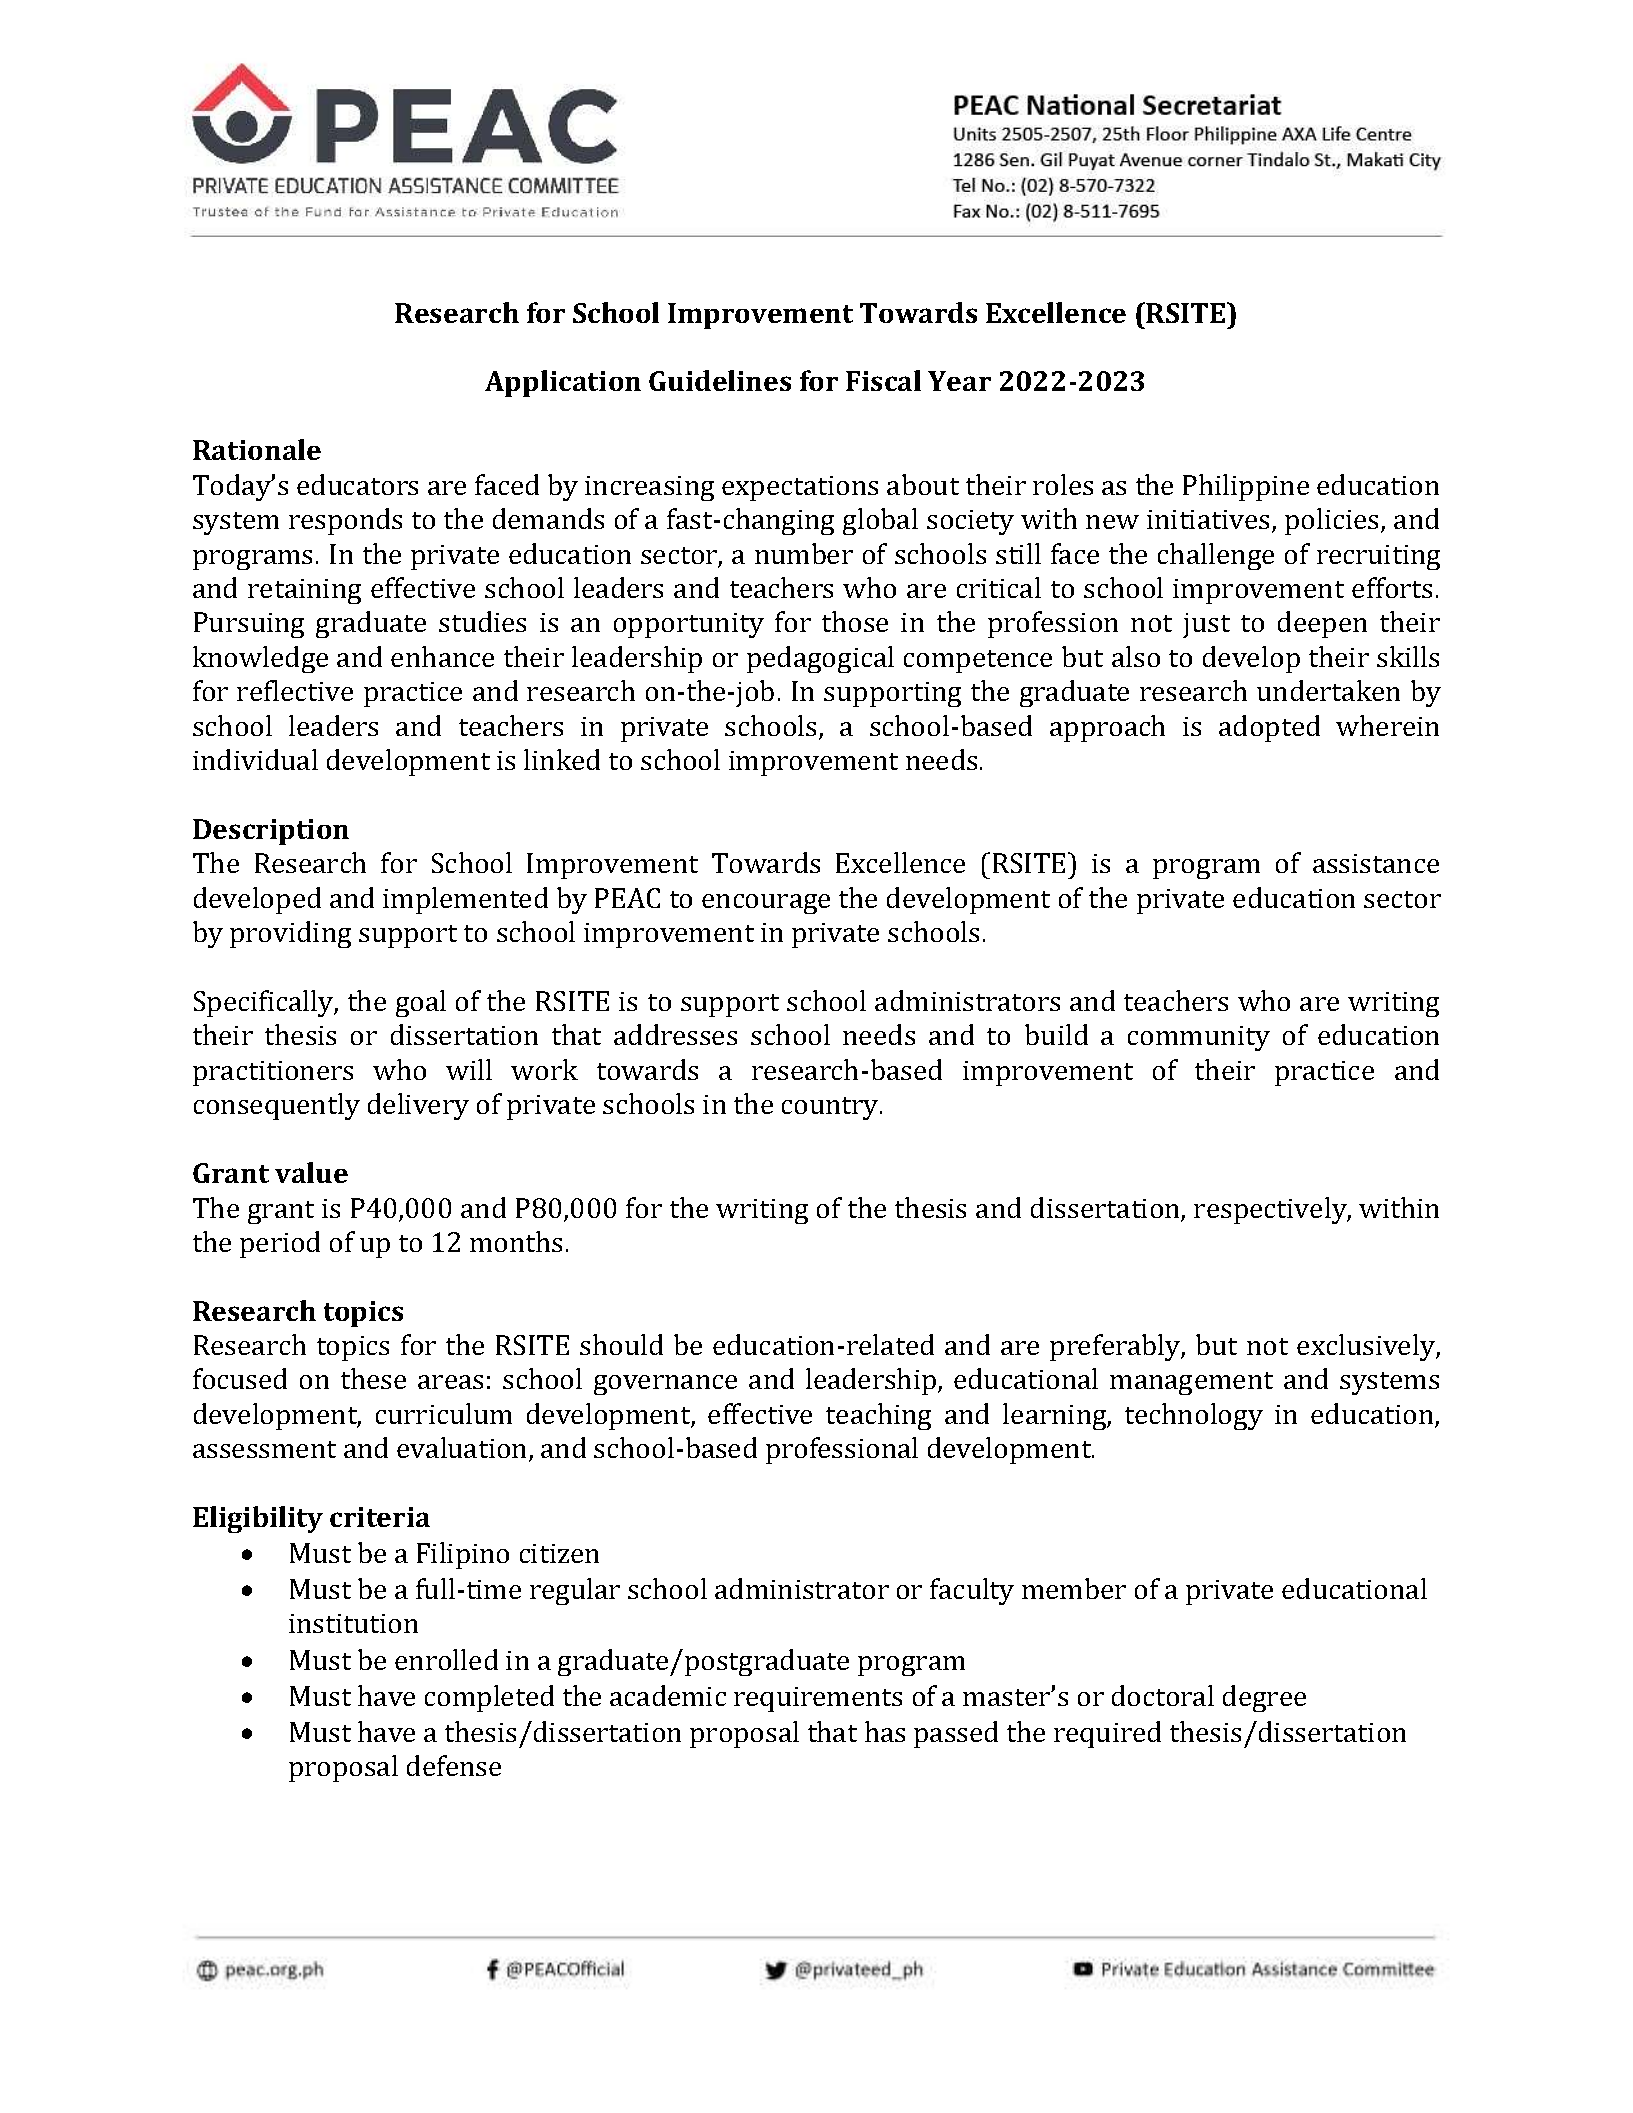 This screenshot has width=1633, height=2113. I want to click on individual, so click(255, 759).
